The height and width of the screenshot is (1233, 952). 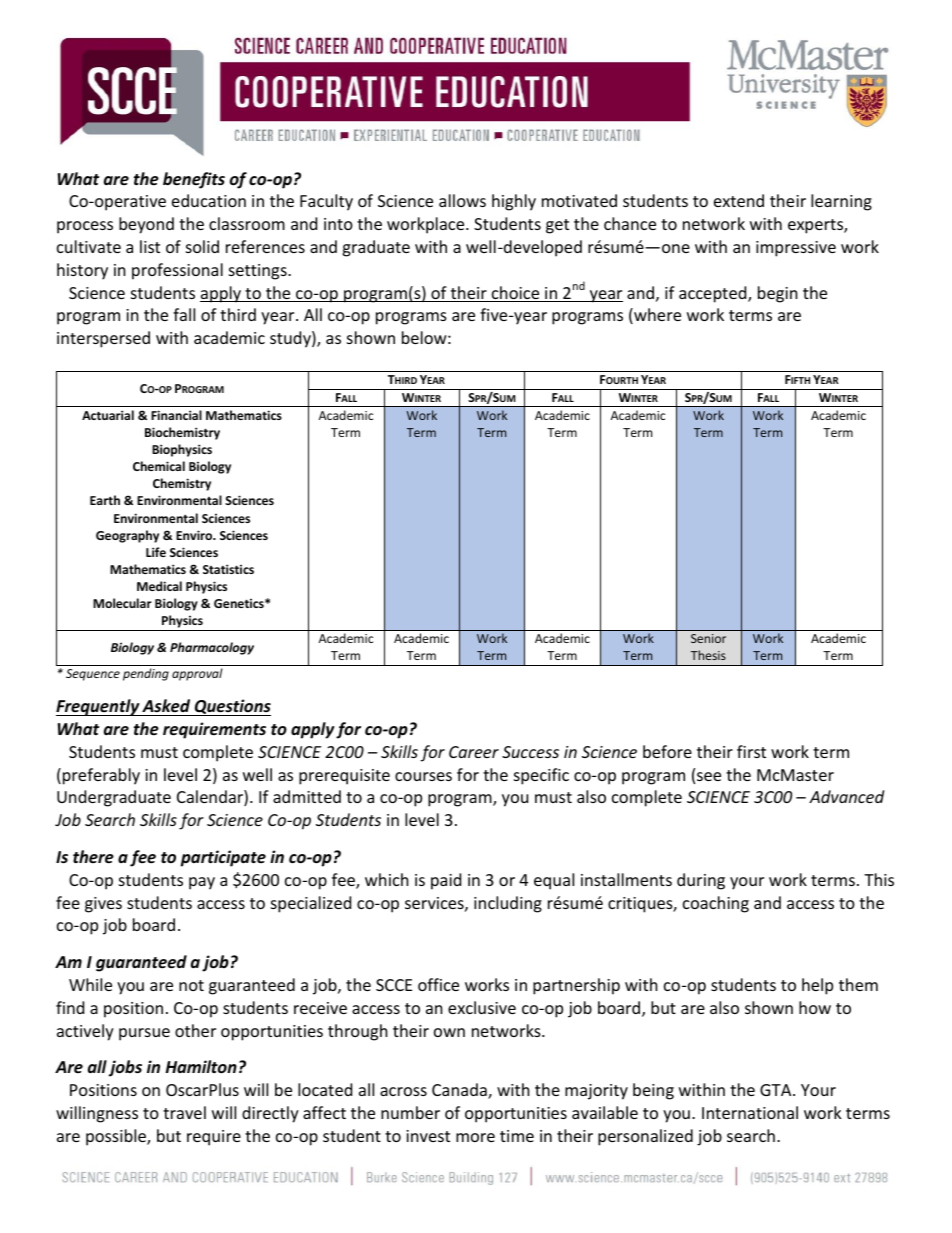 What do you see at coordinates (462, 200) in the screenshot?
I see `allows` at bounding box center [462, 200].
